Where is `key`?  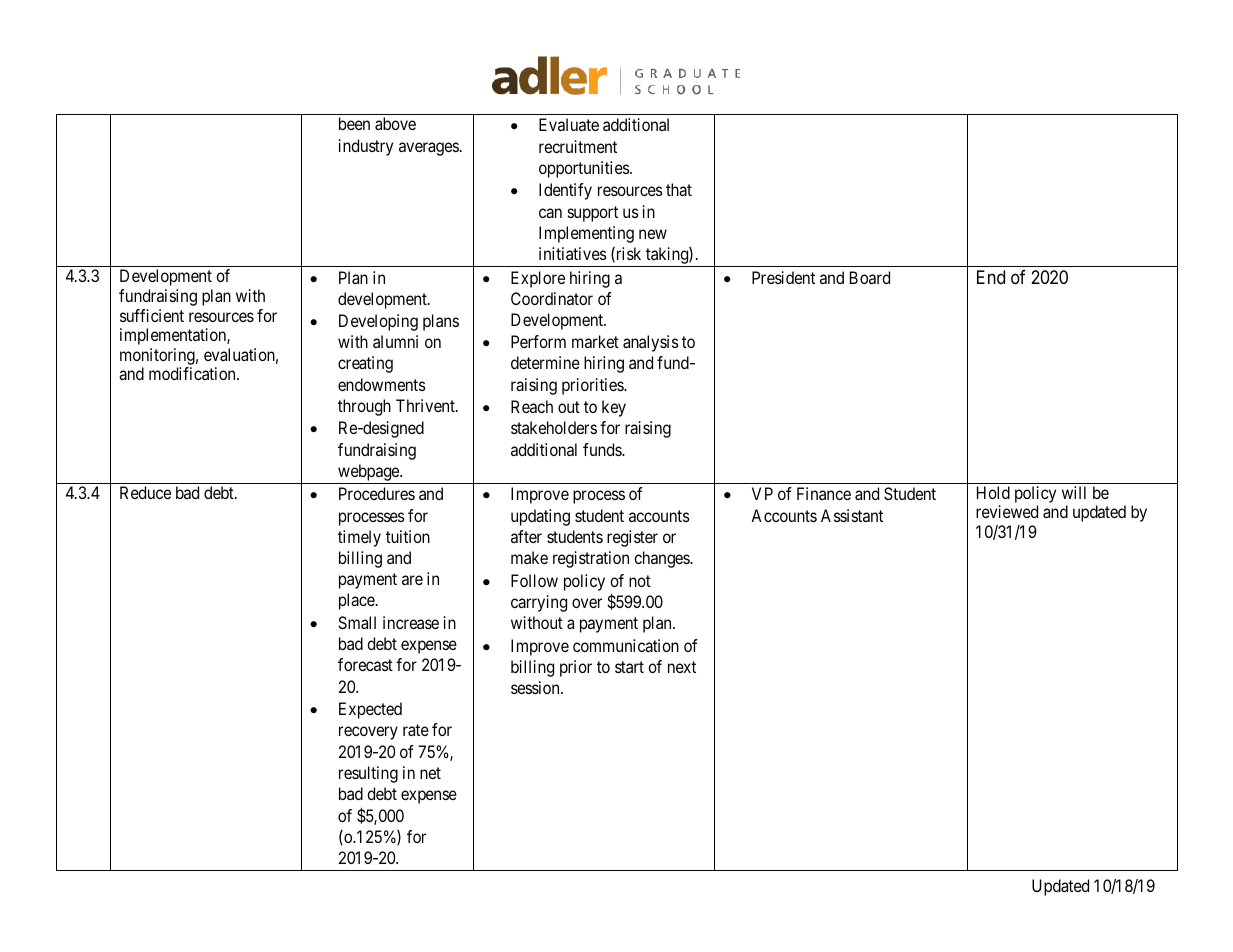
key is located at coordinates (614, 408).
